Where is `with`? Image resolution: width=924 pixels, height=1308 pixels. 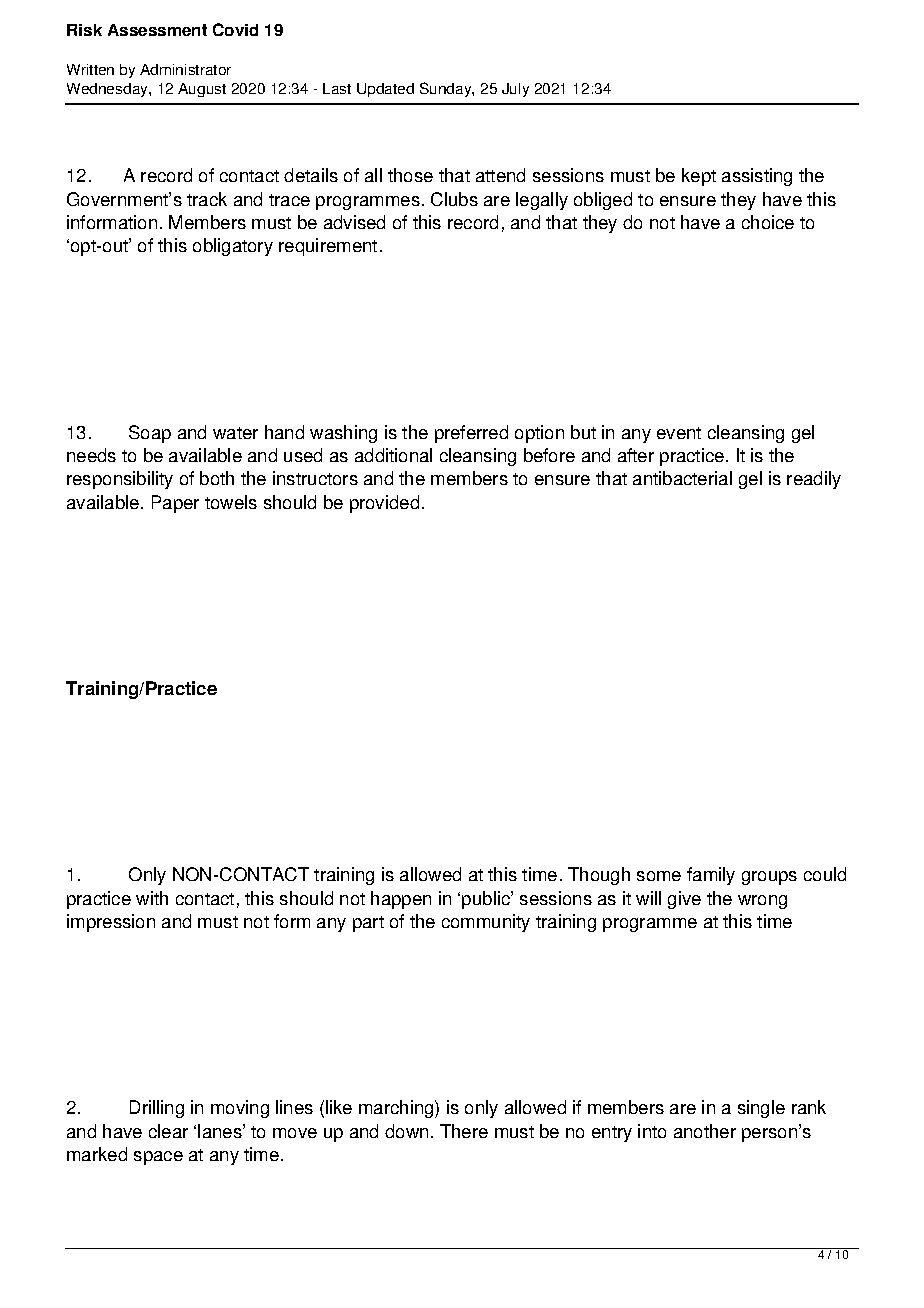 with is located at coordinates (152, 898).
